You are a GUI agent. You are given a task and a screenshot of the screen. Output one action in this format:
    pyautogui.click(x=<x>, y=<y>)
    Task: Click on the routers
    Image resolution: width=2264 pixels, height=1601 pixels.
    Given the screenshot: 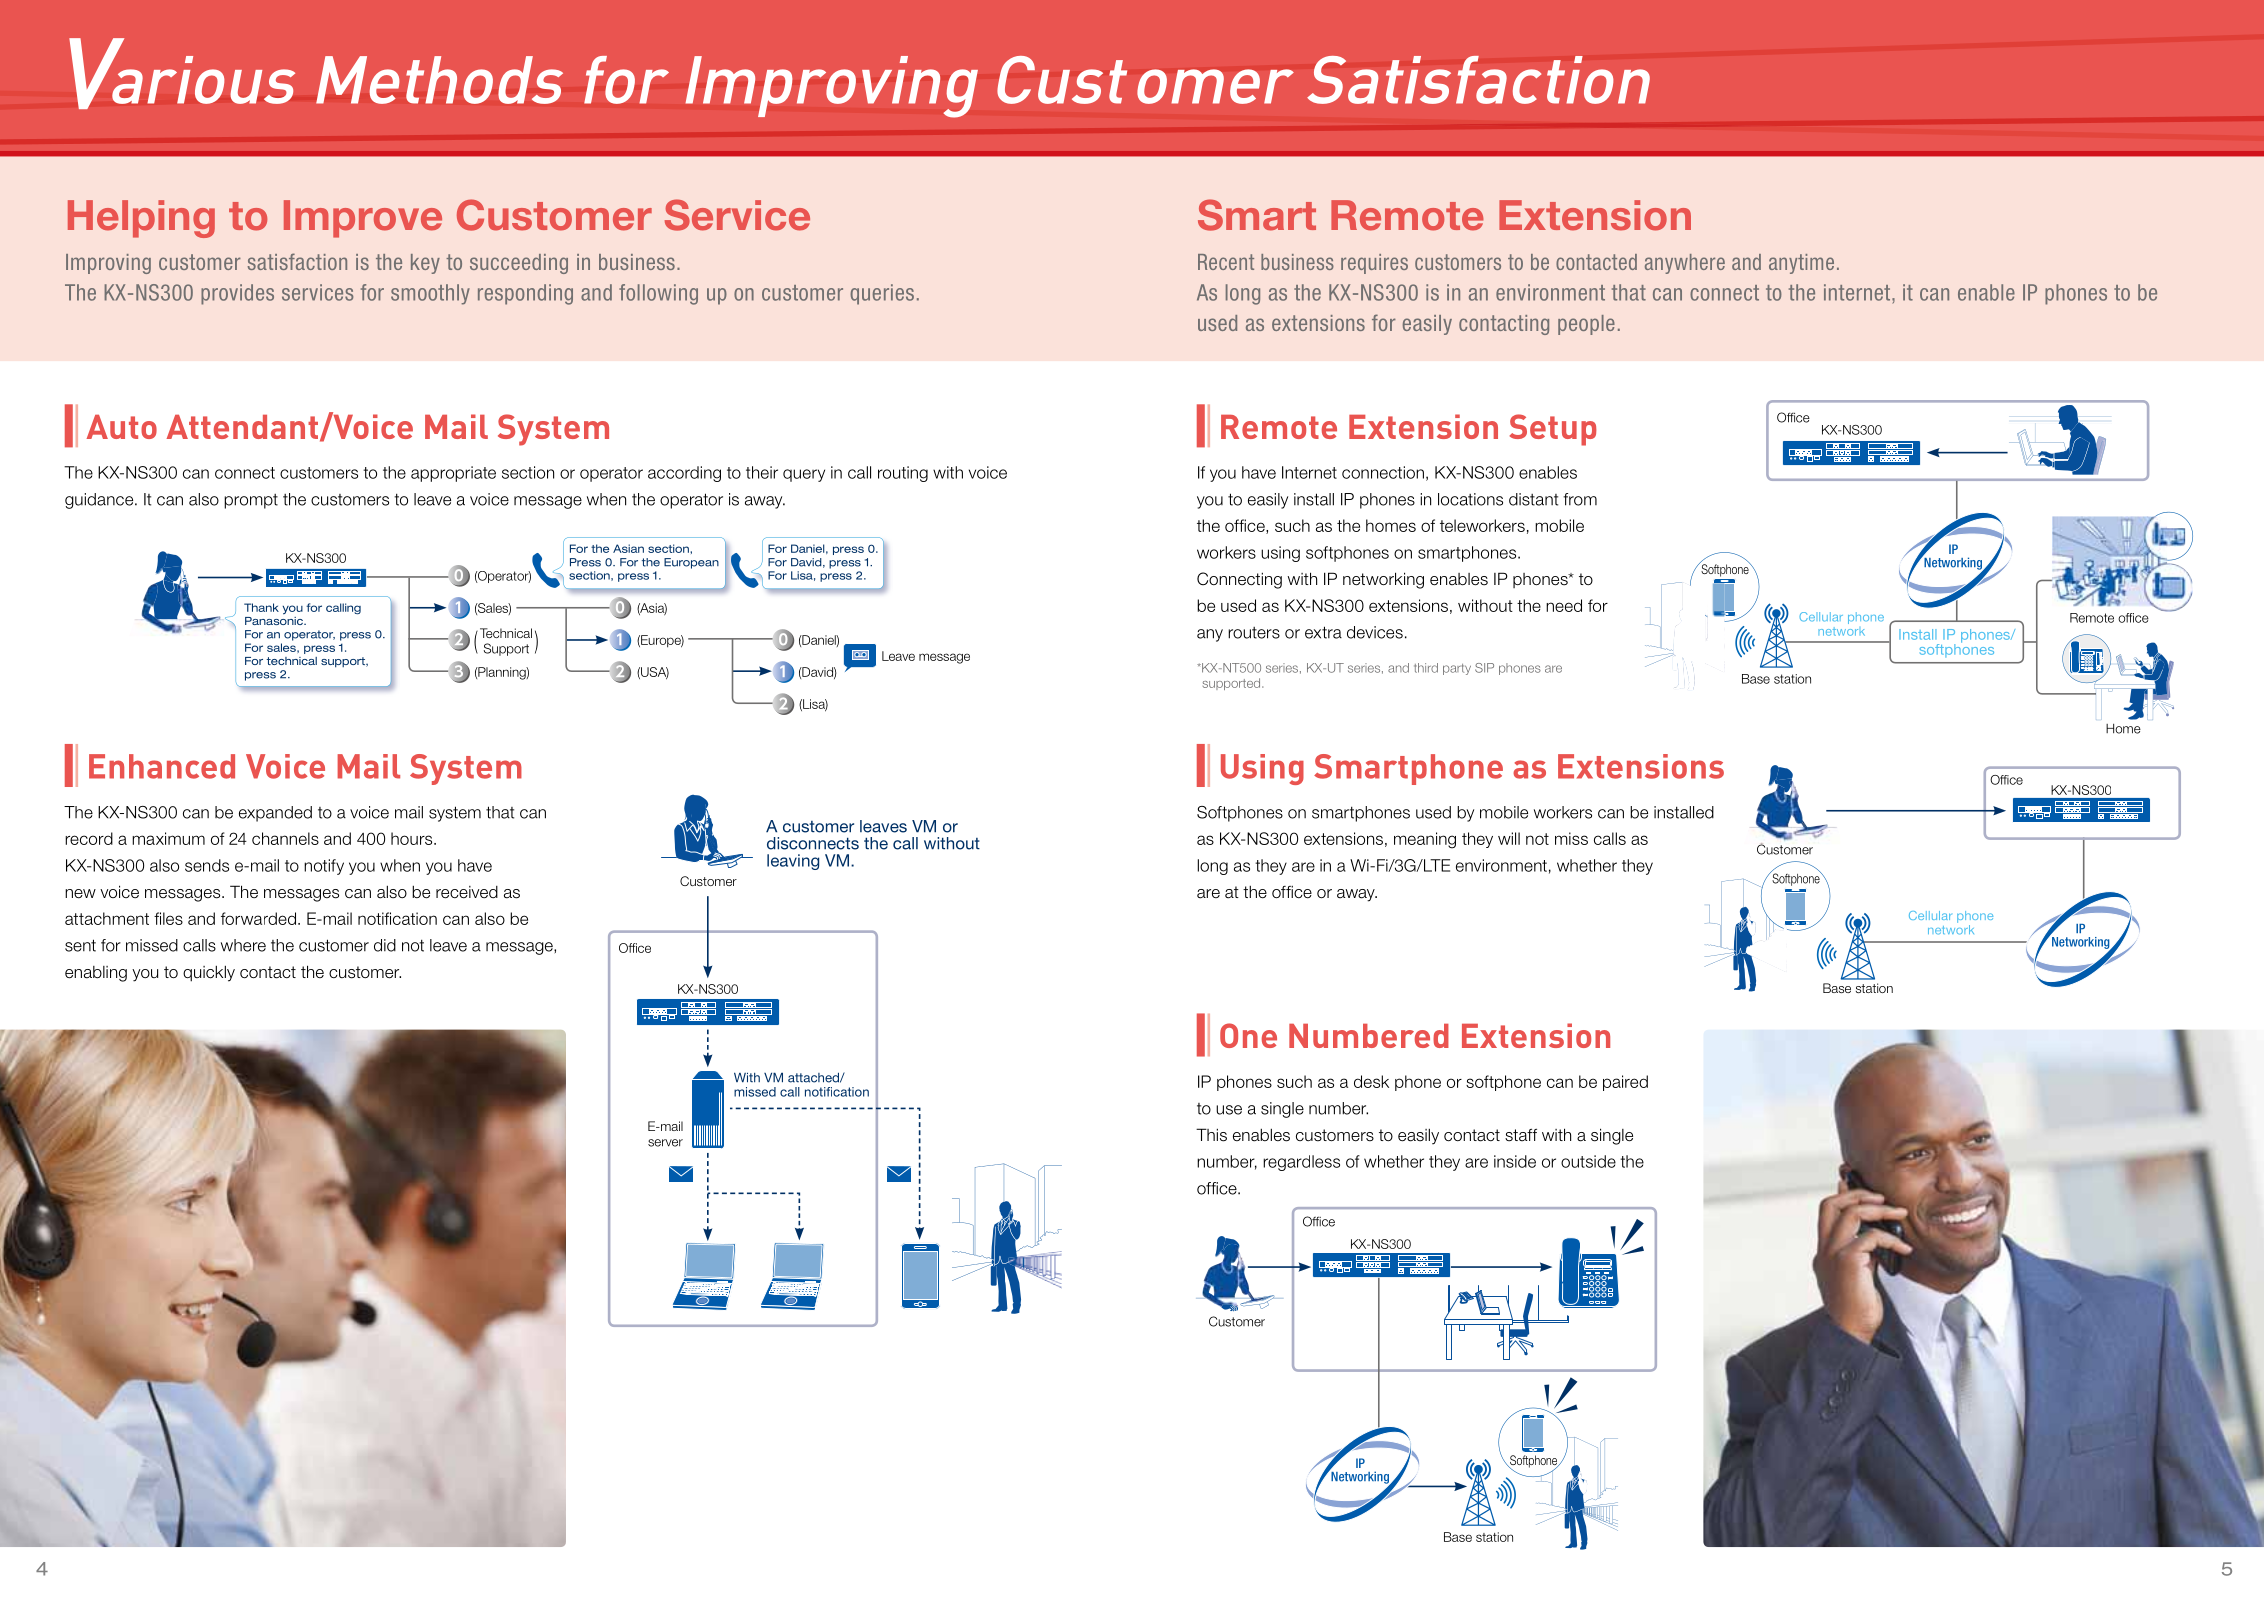 What is the action you would take?
    pyautogui.click(x=1254, y=633)
